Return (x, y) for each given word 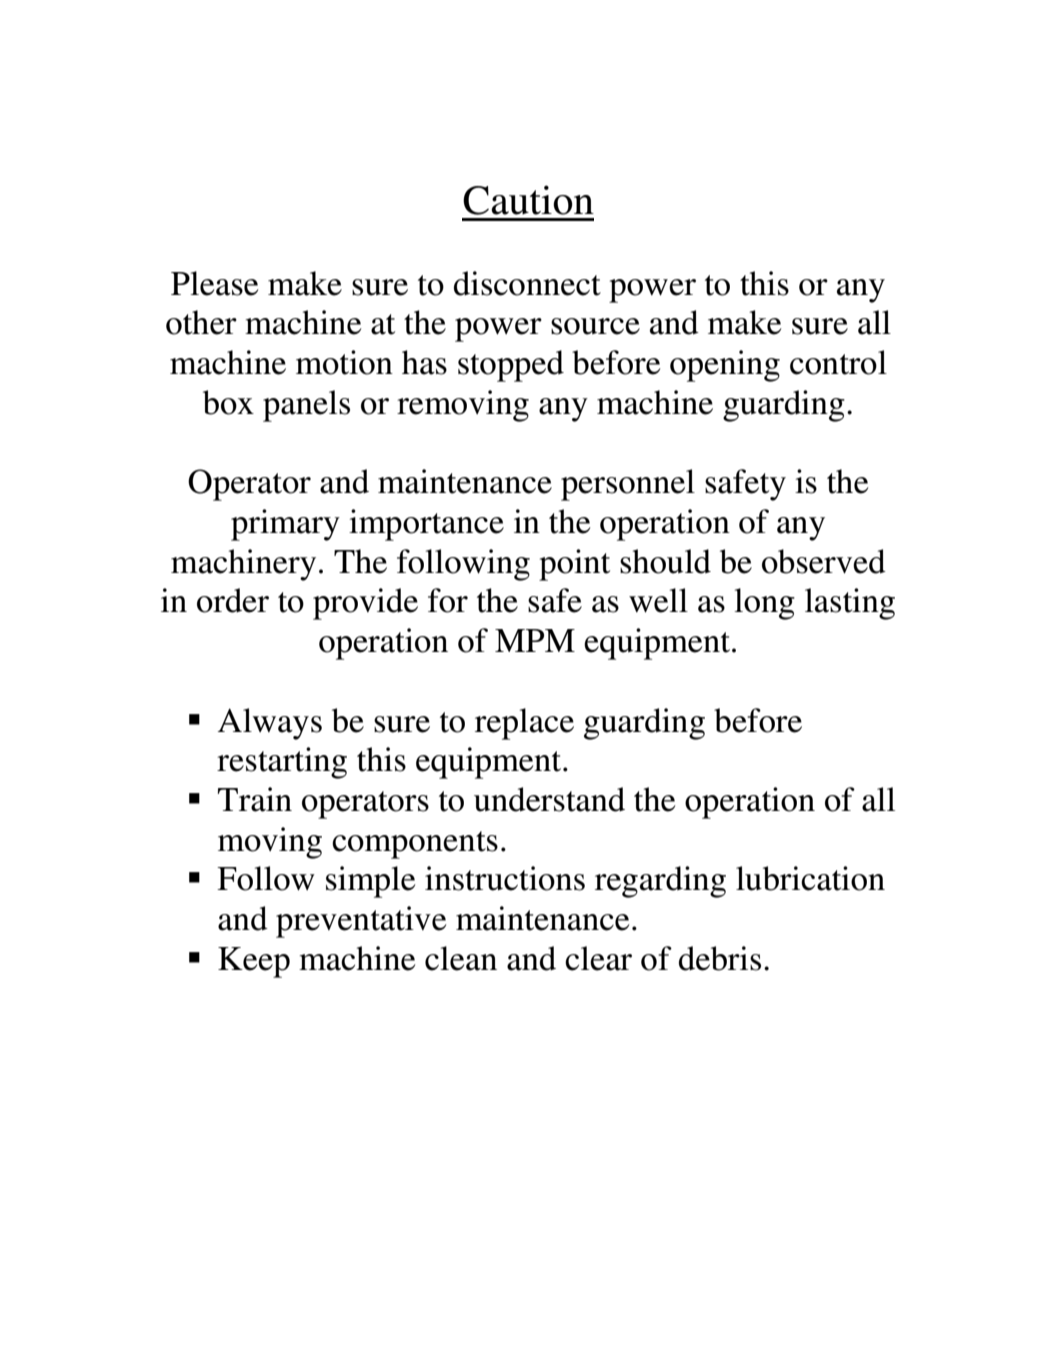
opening (725, 366)
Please (214, 283)
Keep (254, 962)
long (764, 604)
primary (285, 525)
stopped (511, 366)
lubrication (810, 878)
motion (344, 362)
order (233, 600)
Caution (528, 200)
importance (426, 525)
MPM (535, 640)
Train (255, 799)
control (838, 362)
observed (824, 561)
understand (549, 799)
